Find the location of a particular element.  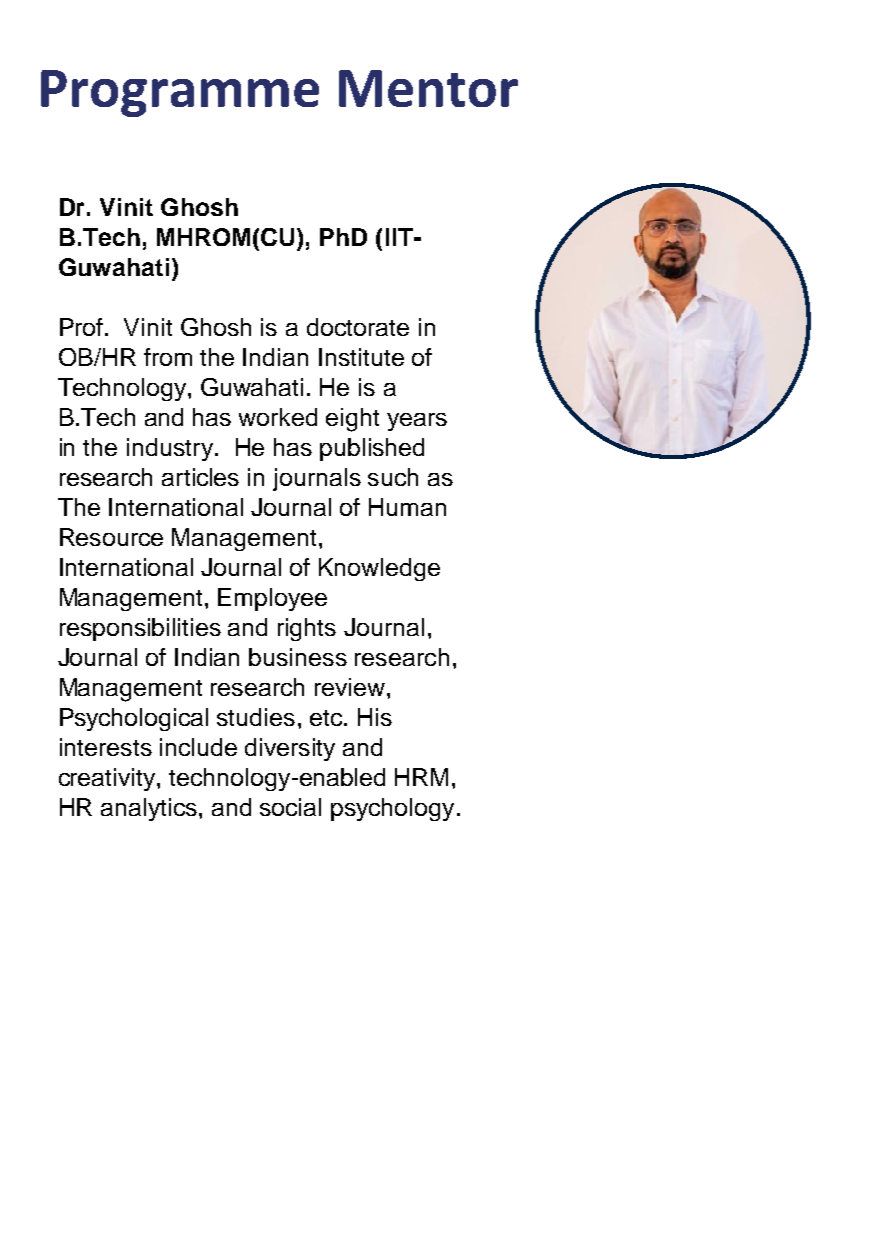

Mentor is located at coordinates (428, 88).
